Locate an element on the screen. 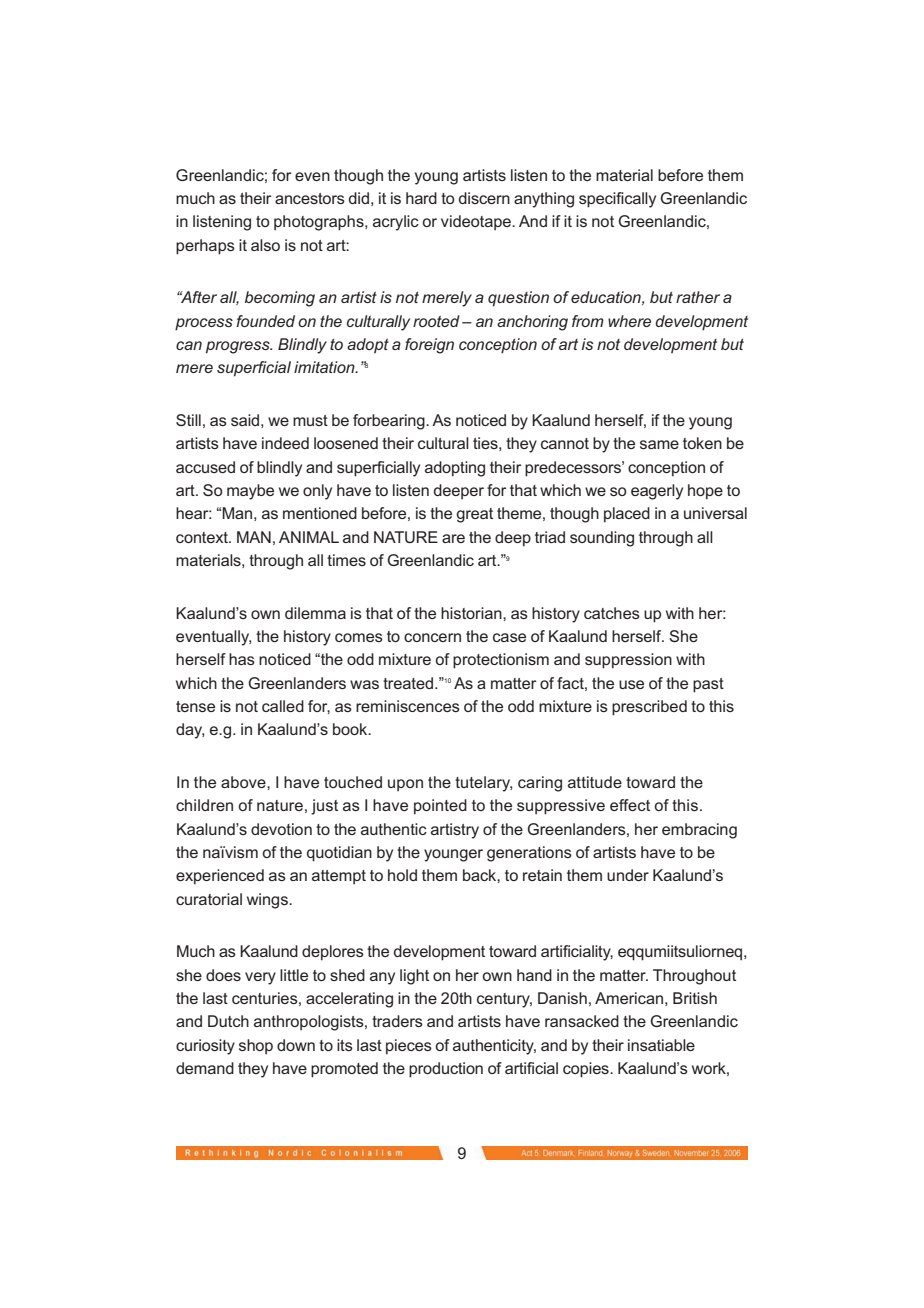 Image resolution: width=924 pixels, height=1308 pixels. above is located at coordinates (244, 782).
